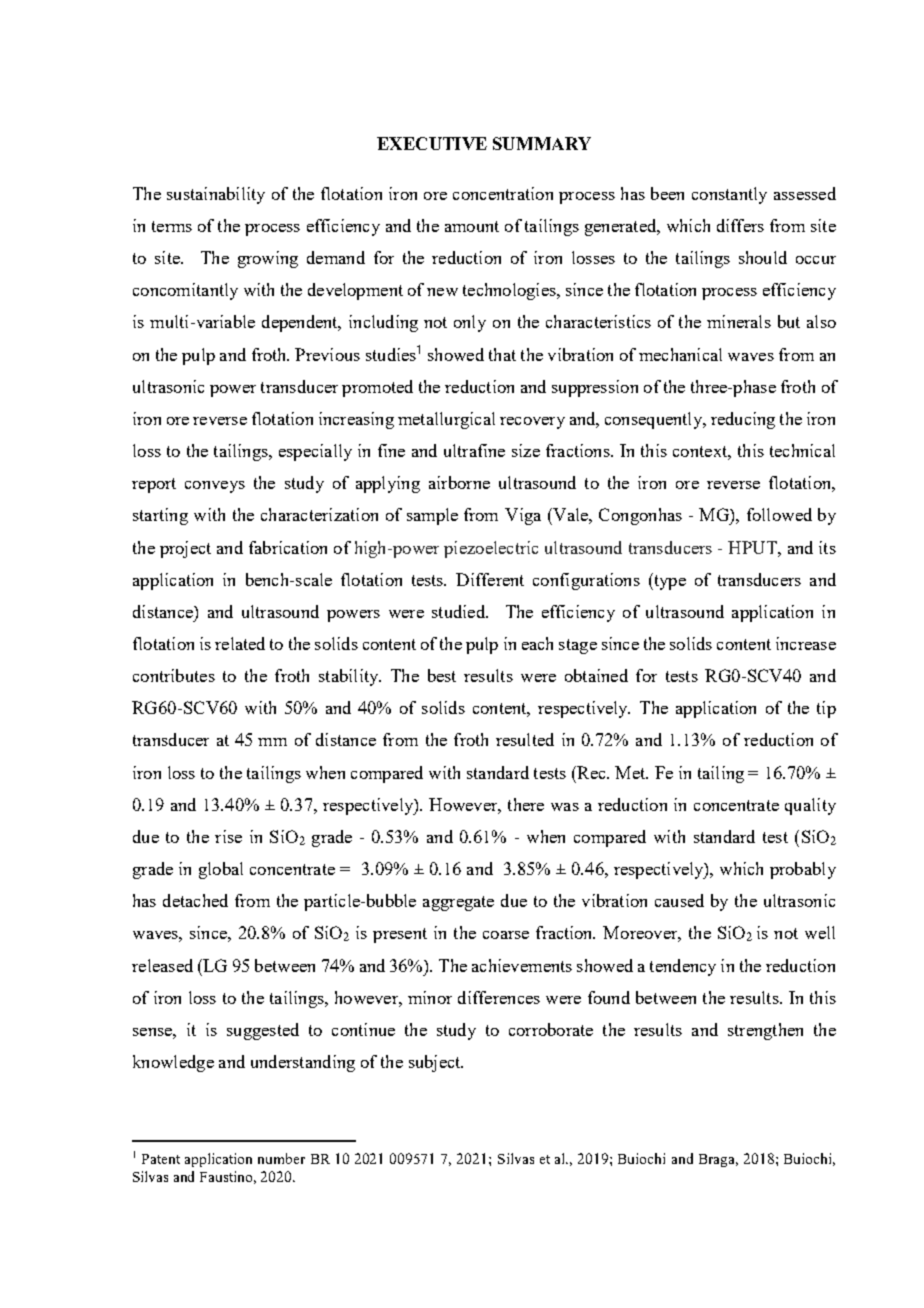 The image size is (924, 1308). I want to click on concentration, so click(503, 193).
